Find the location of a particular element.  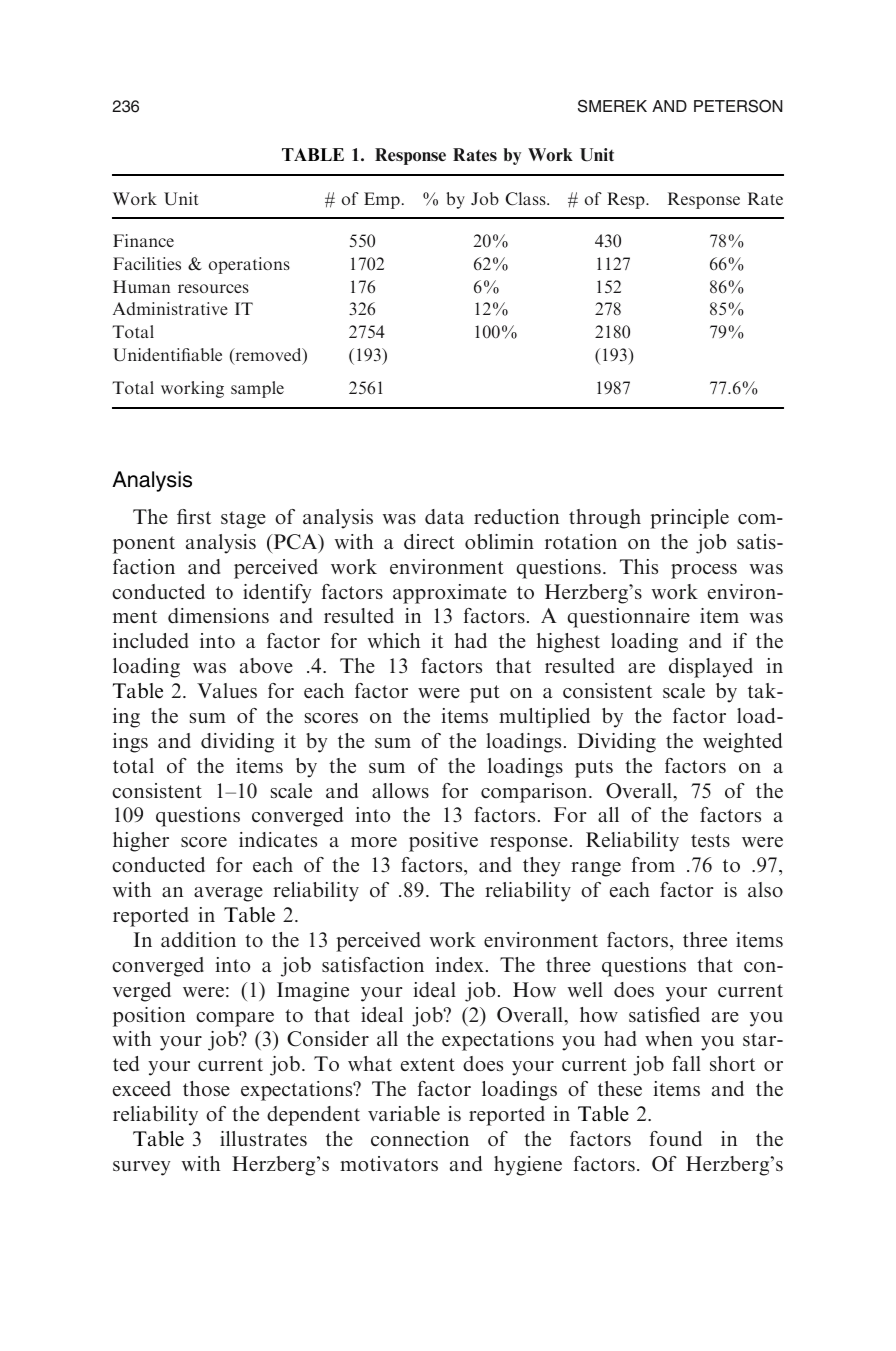

positive is located at coordinates (443, 842).
